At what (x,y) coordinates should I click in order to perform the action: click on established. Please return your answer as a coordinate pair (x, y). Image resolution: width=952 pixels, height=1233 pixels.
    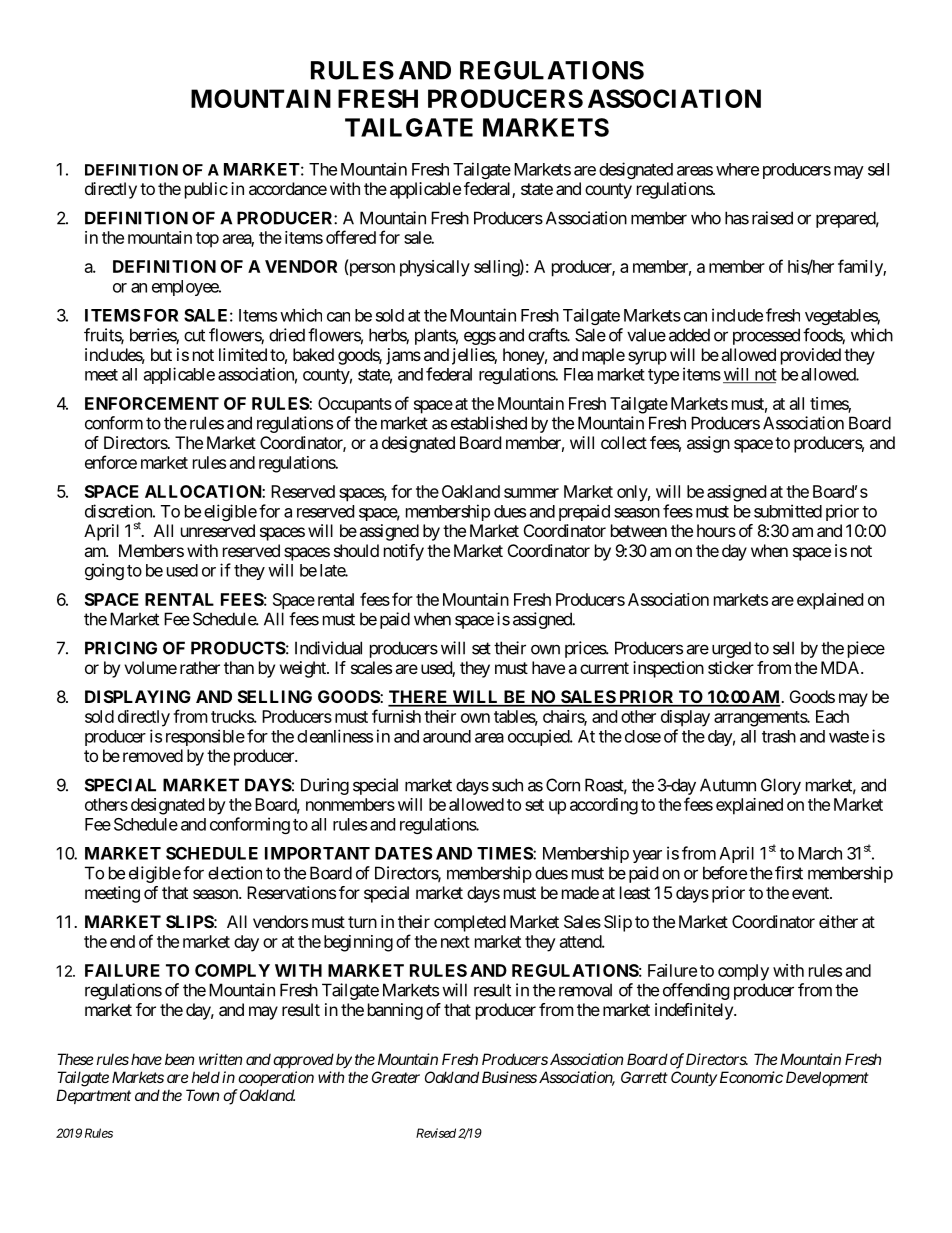
    Looking at the image, I should click on (489, 423).
